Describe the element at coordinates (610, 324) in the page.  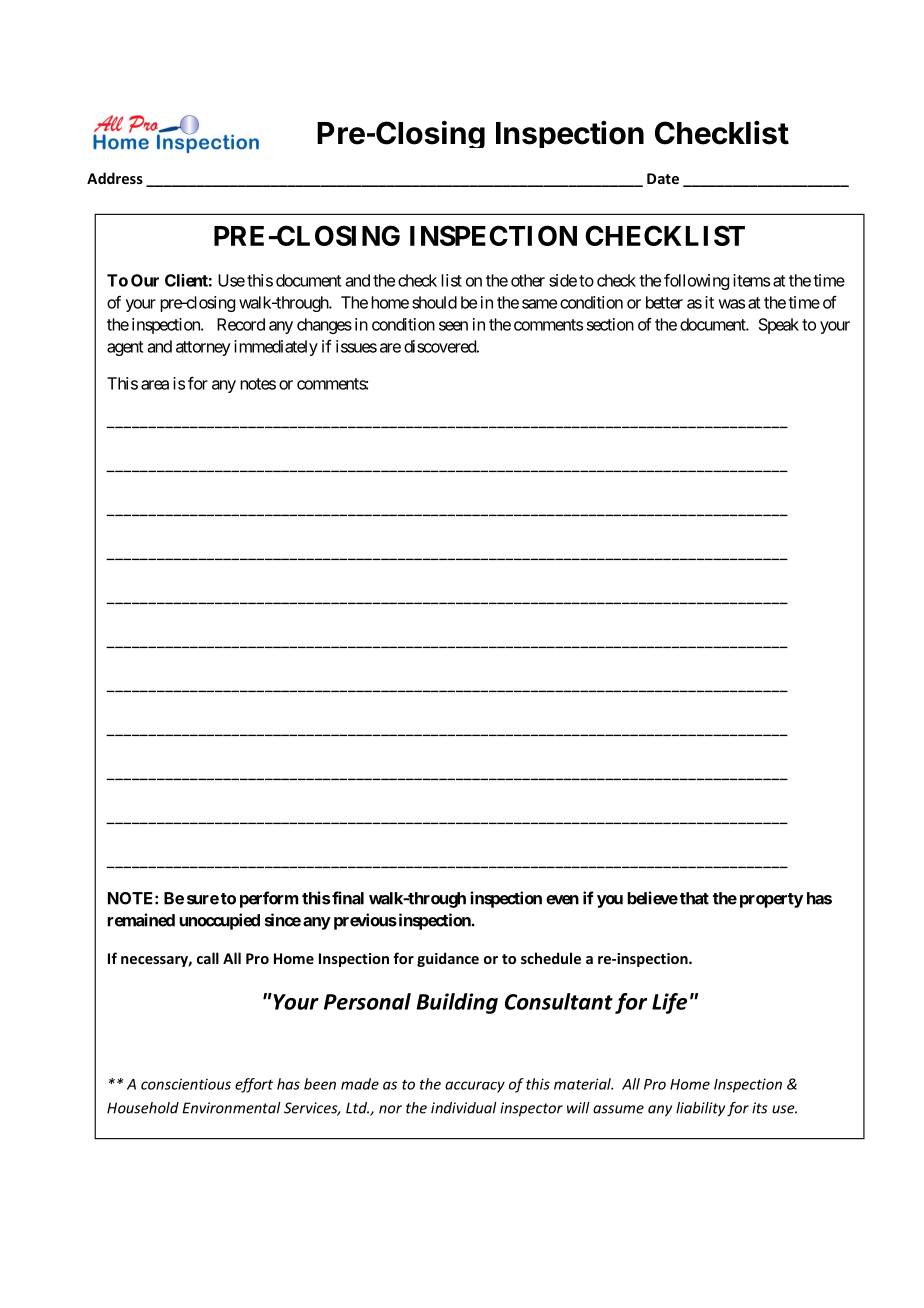
I see `section` at that location.
